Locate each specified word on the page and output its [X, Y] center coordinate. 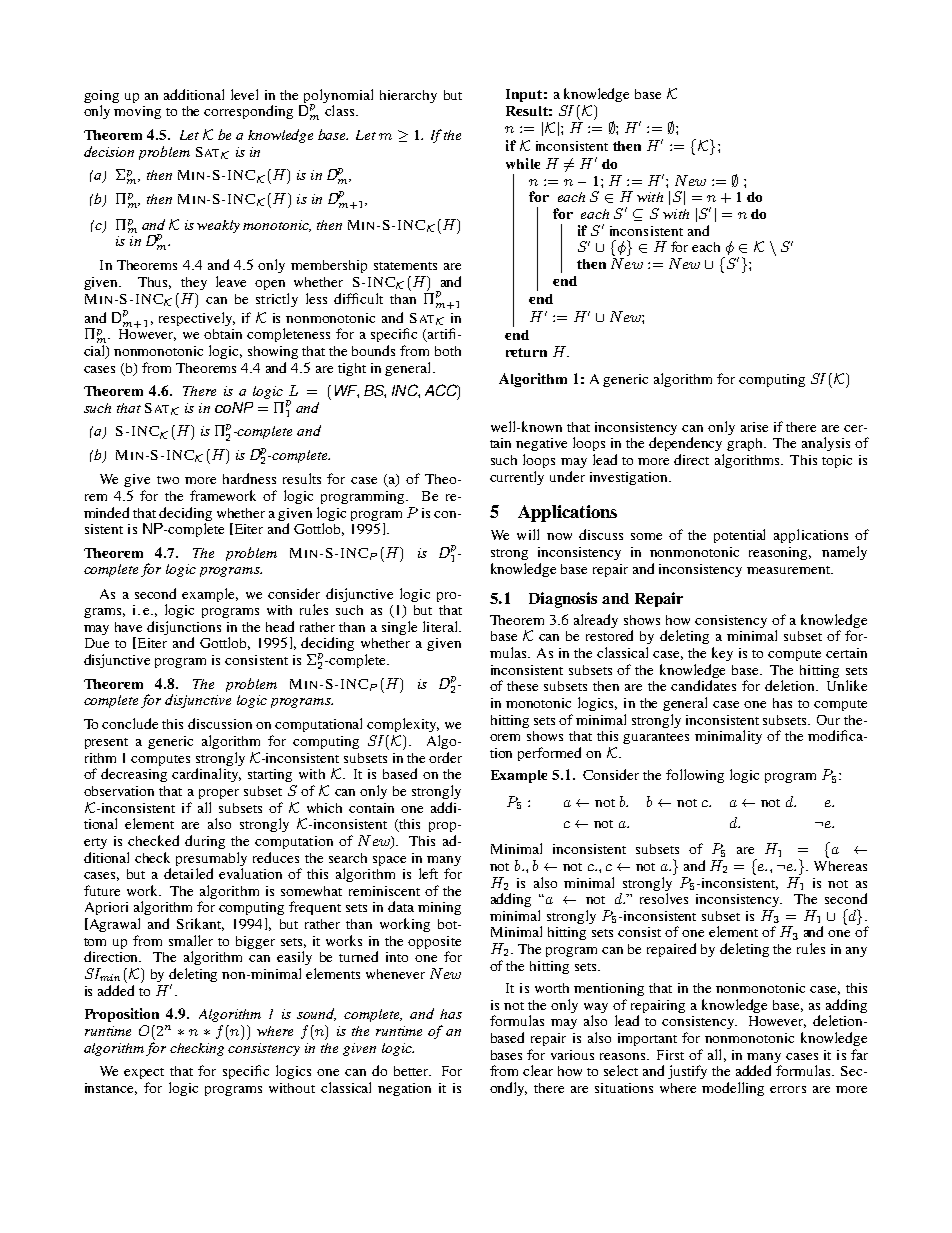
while [523, 163]
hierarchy [408, 96]
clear [538, 1070]
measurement [789, 570]
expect [144, 1073]
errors [788, 1089]
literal [441, 626]
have [128, 627]
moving [137, 112]
